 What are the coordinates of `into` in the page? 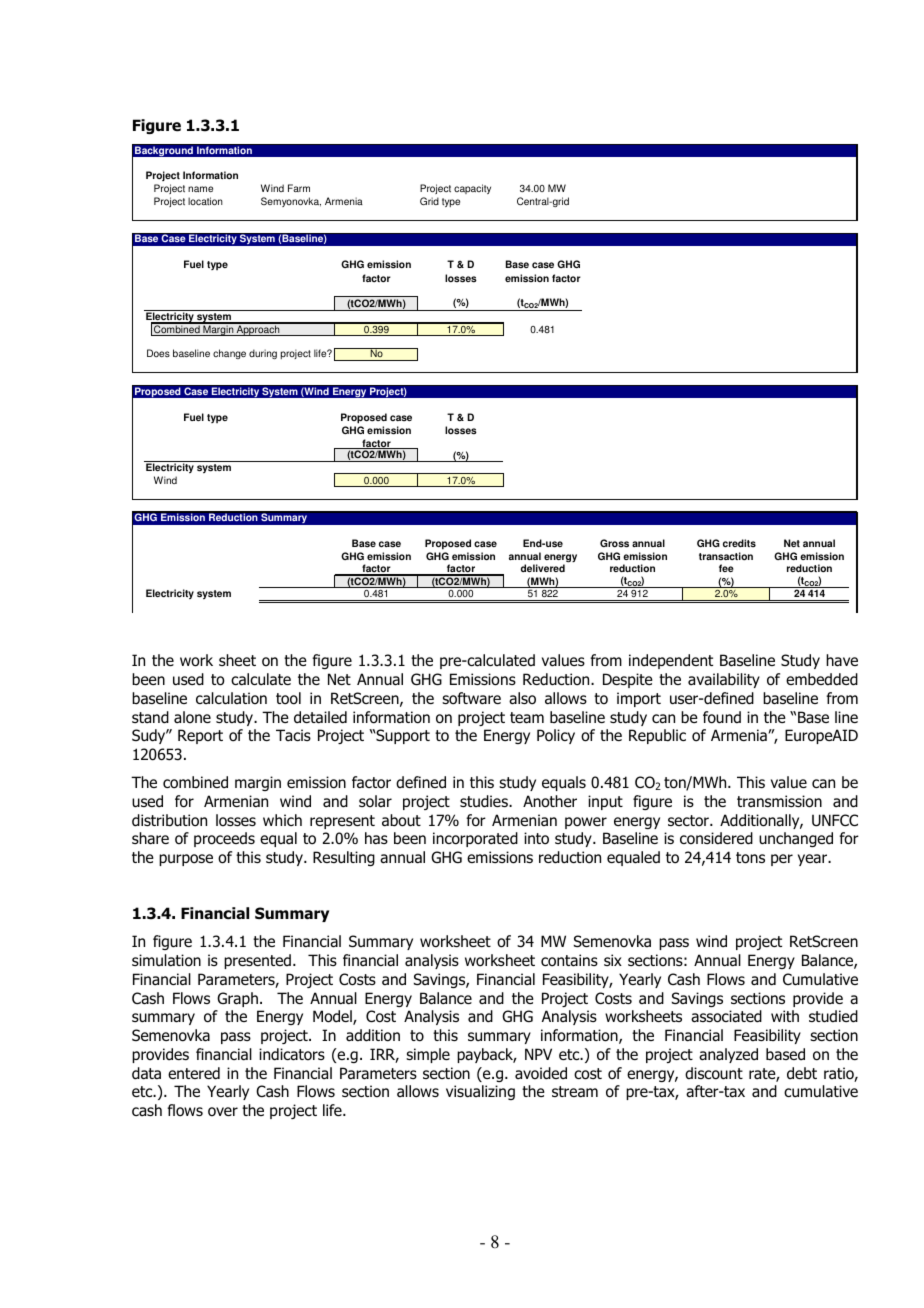 It's located at (536, 838).
